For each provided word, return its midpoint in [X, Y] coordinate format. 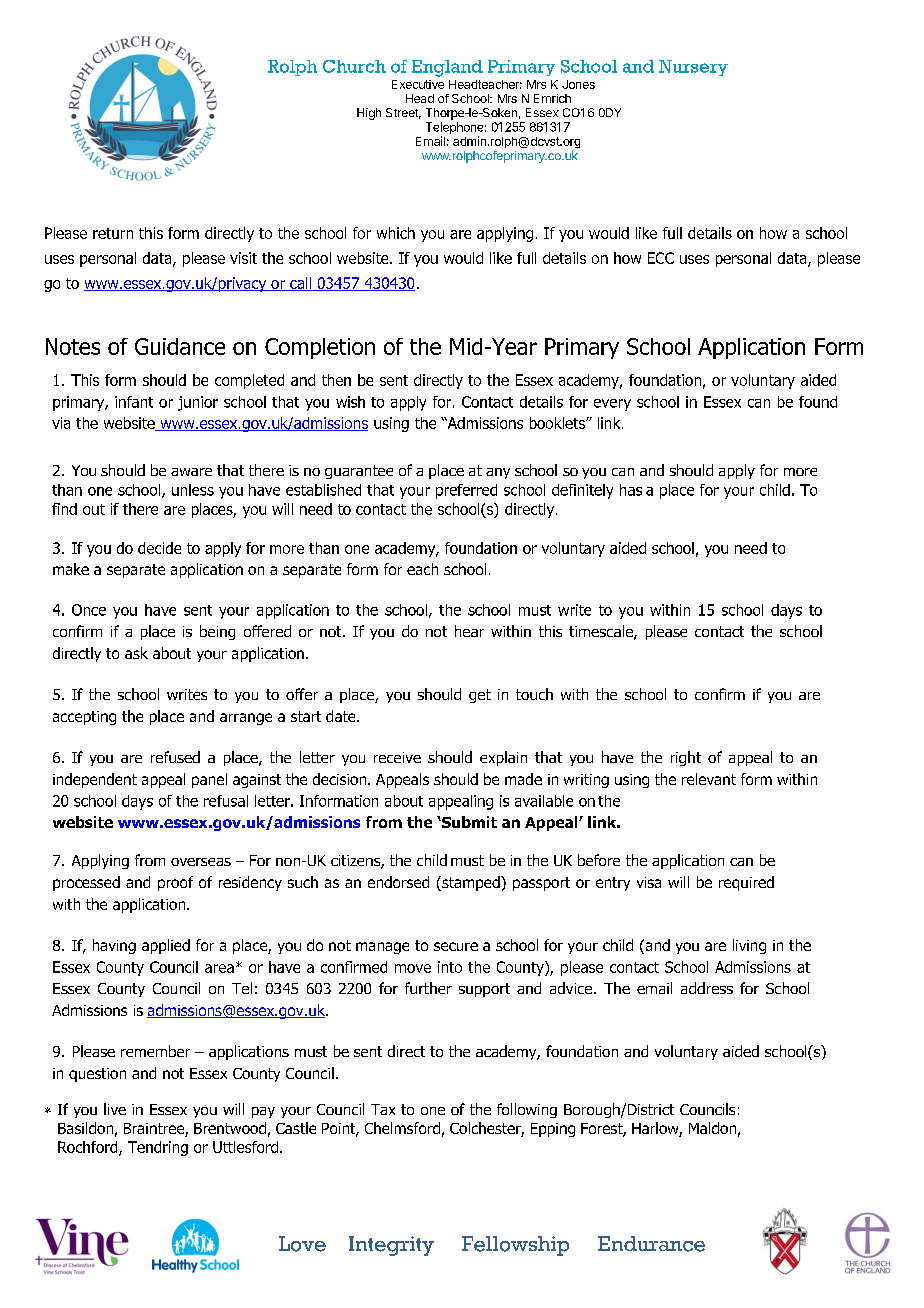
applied [166, 946]
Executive [418, 84]
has [631, 490]
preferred [466, 491]
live [115, 1109]
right [686, 758]
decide [159, 548]
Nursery [693, 68]
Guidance [180, 346]
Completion [320, 348]
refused [175, 757]
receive [397, 757]
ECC [661, 258]
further [428, 988]
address [707, 988]
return [113, 233]
